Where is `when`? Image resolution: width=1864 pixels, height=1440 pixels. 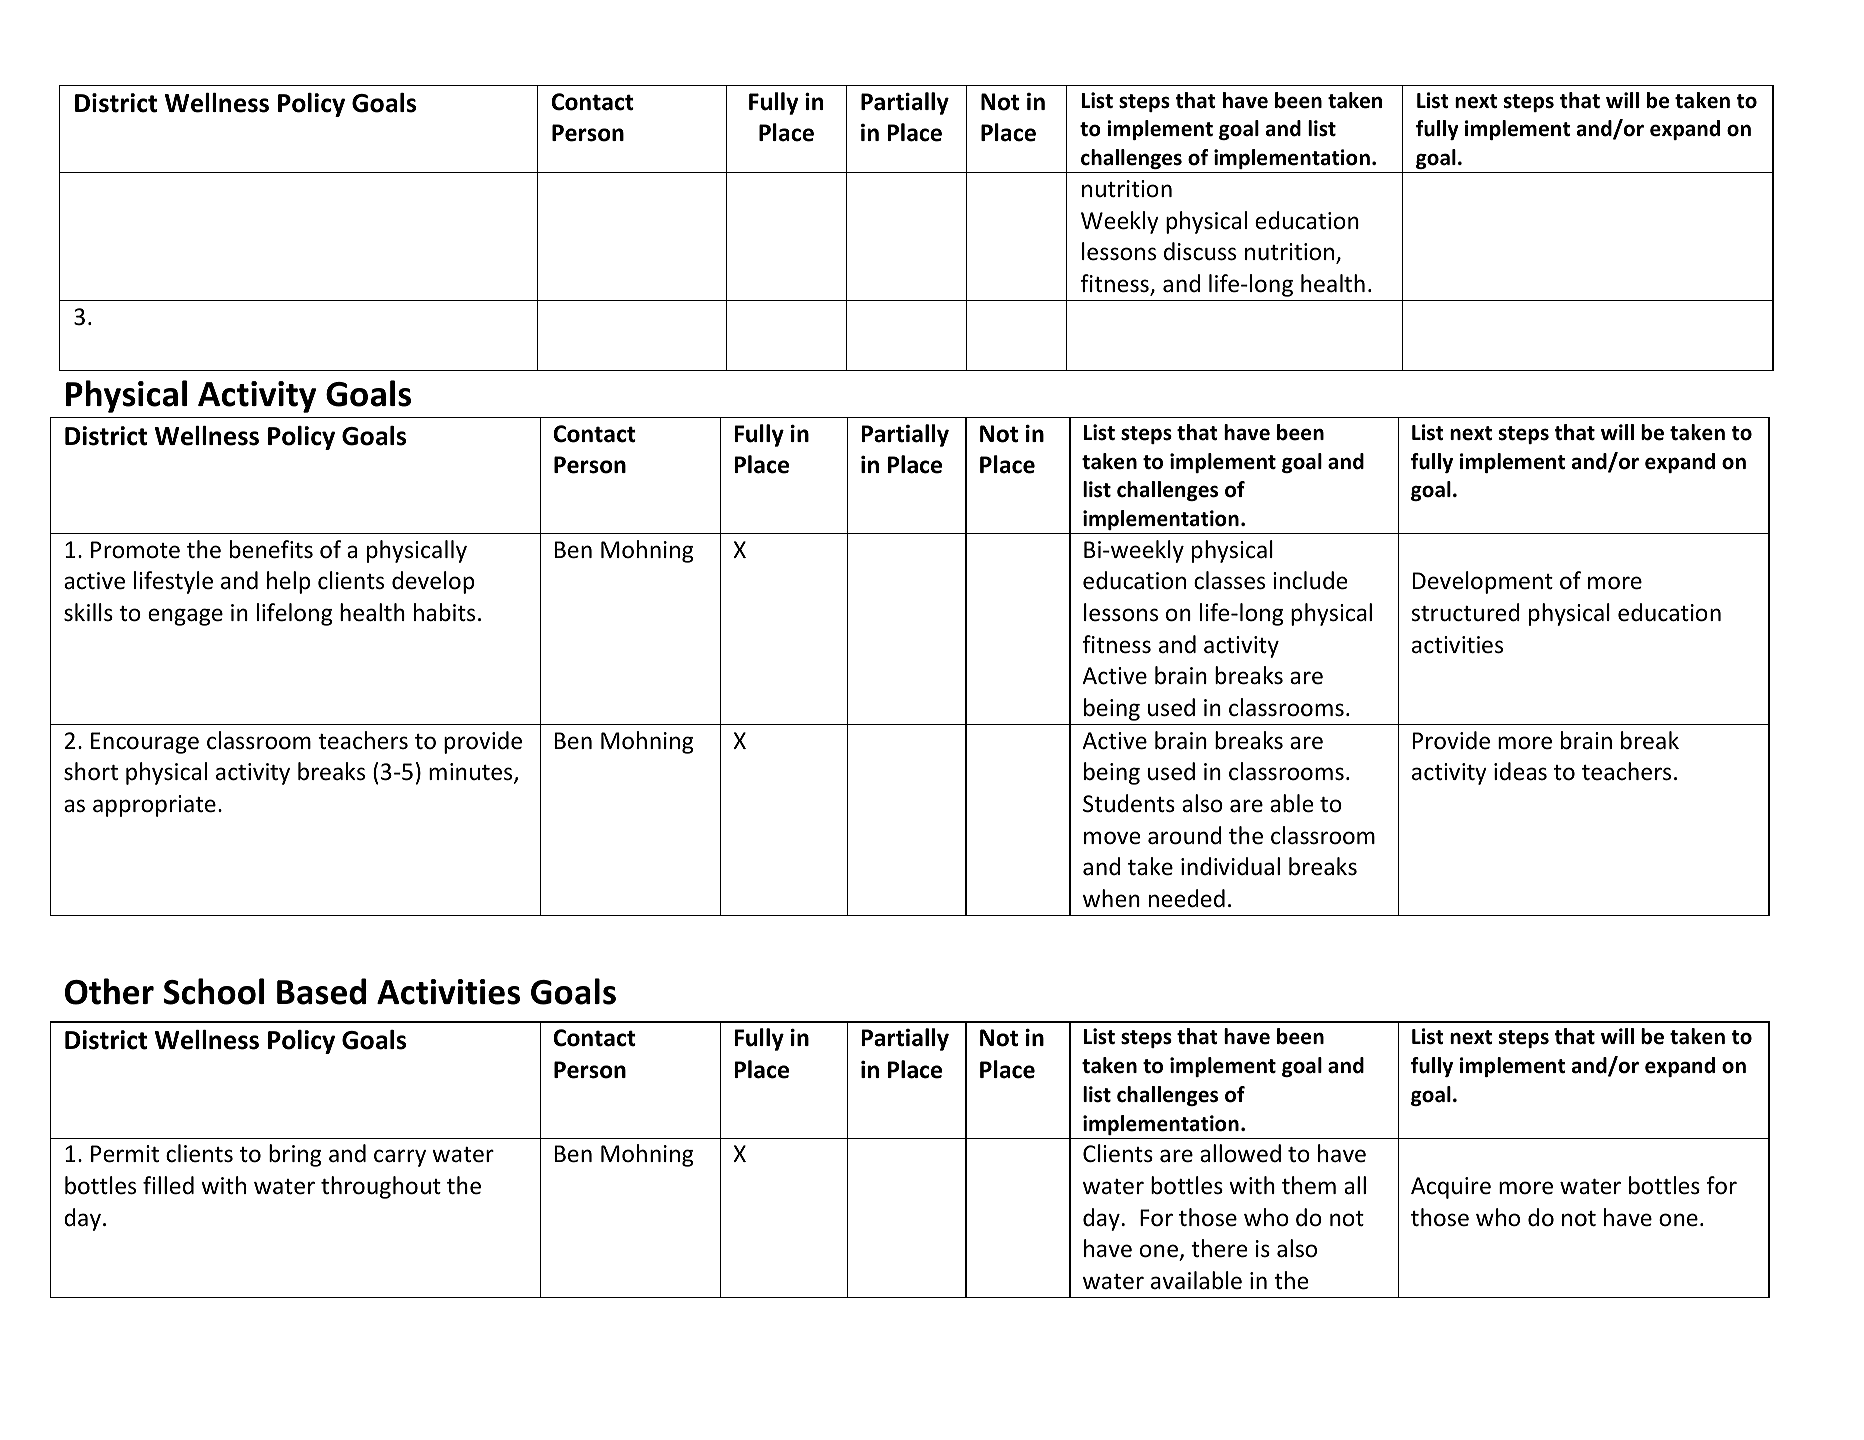 when is located at coordinates (1111, 898).
